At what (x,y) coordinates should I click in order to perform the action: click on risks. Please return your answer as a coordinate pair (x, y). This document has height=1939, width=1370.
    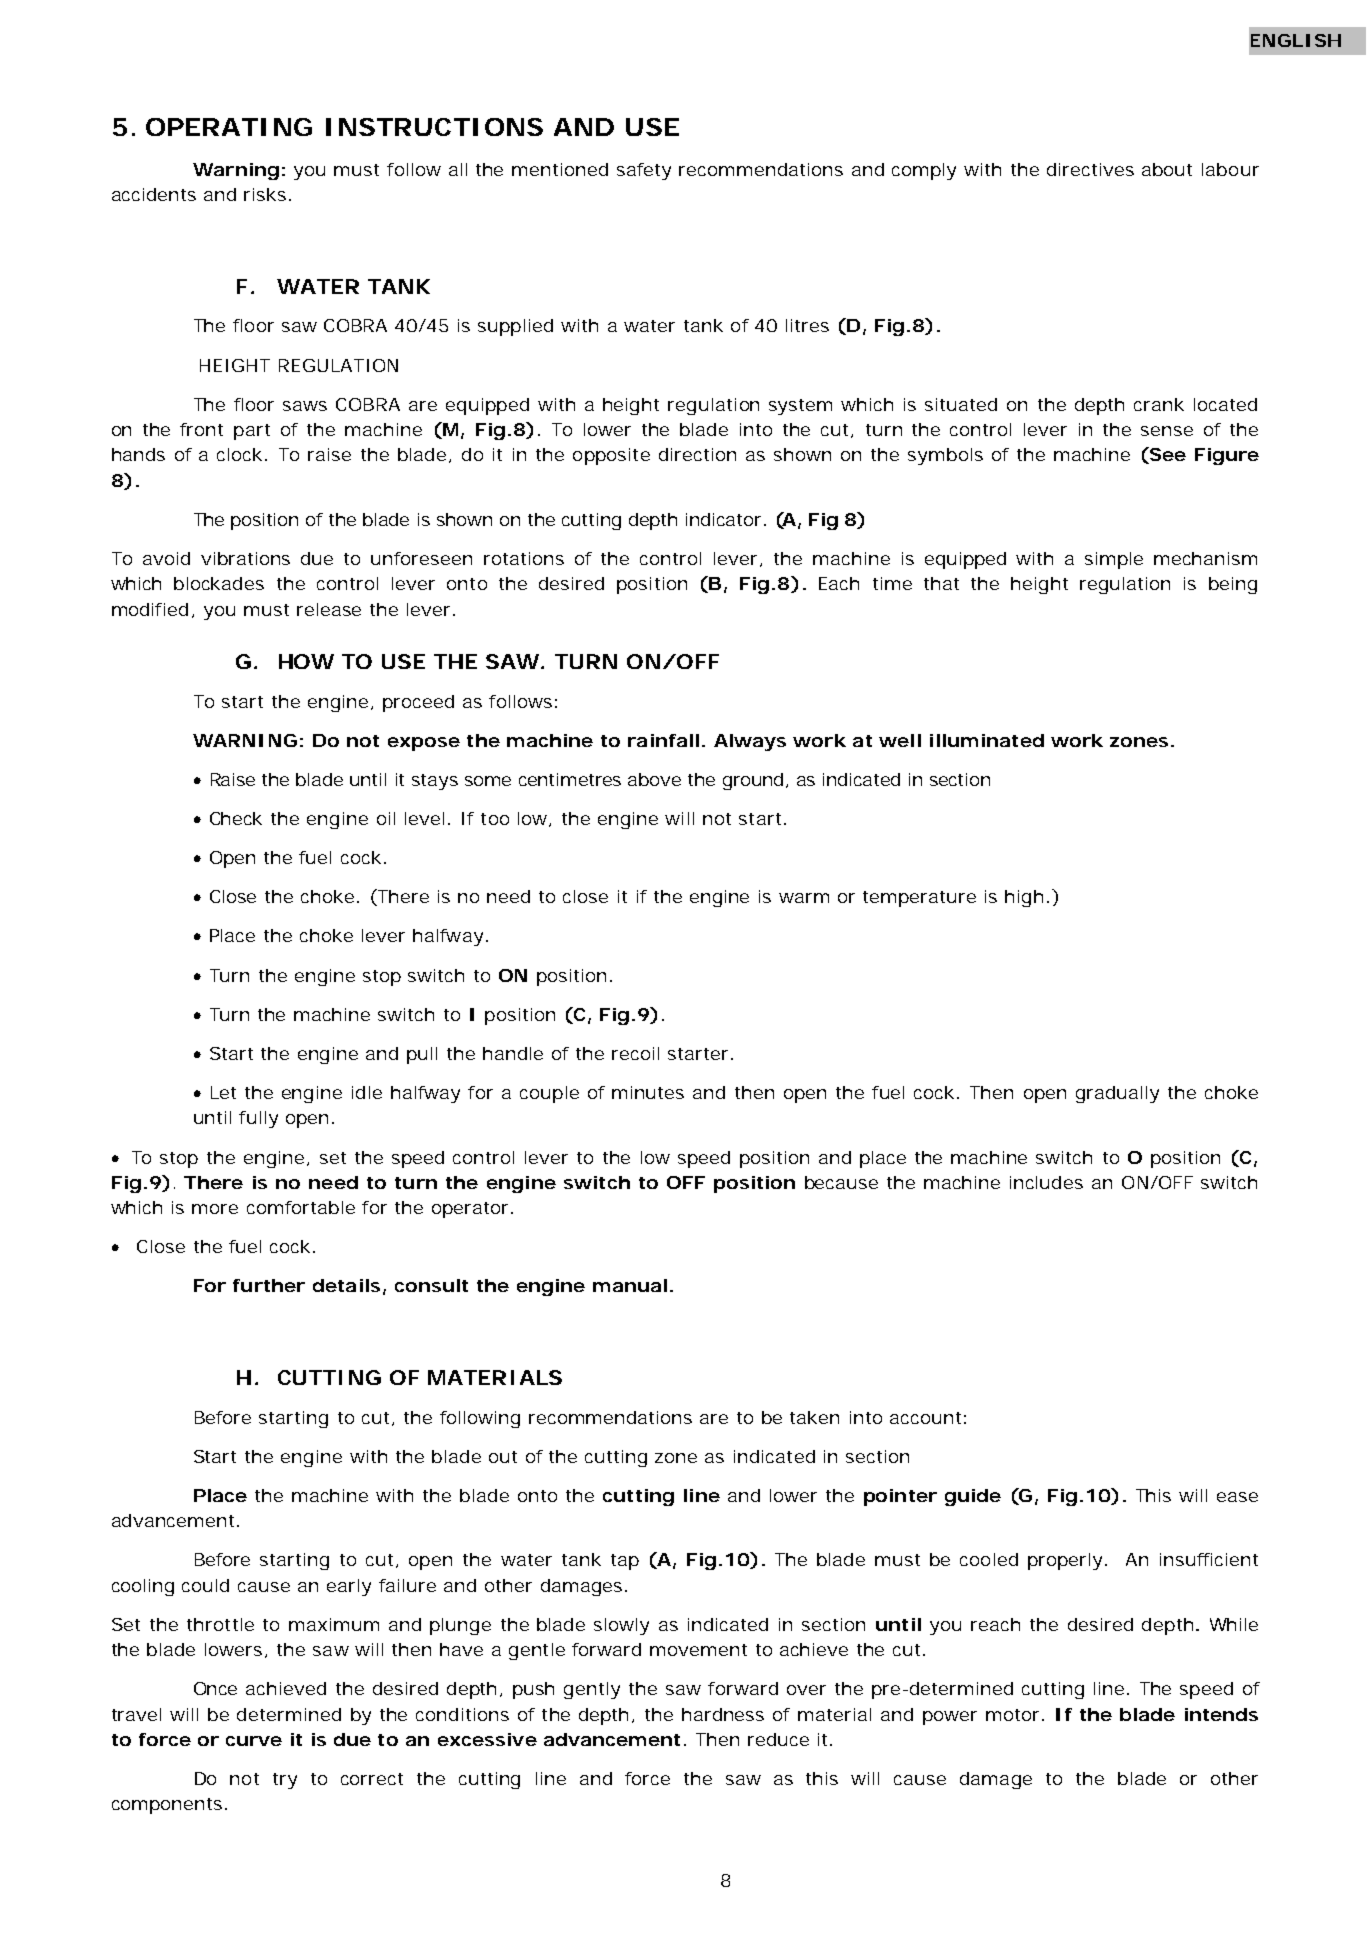
    Looking at the image, I should click on (265, 194).
